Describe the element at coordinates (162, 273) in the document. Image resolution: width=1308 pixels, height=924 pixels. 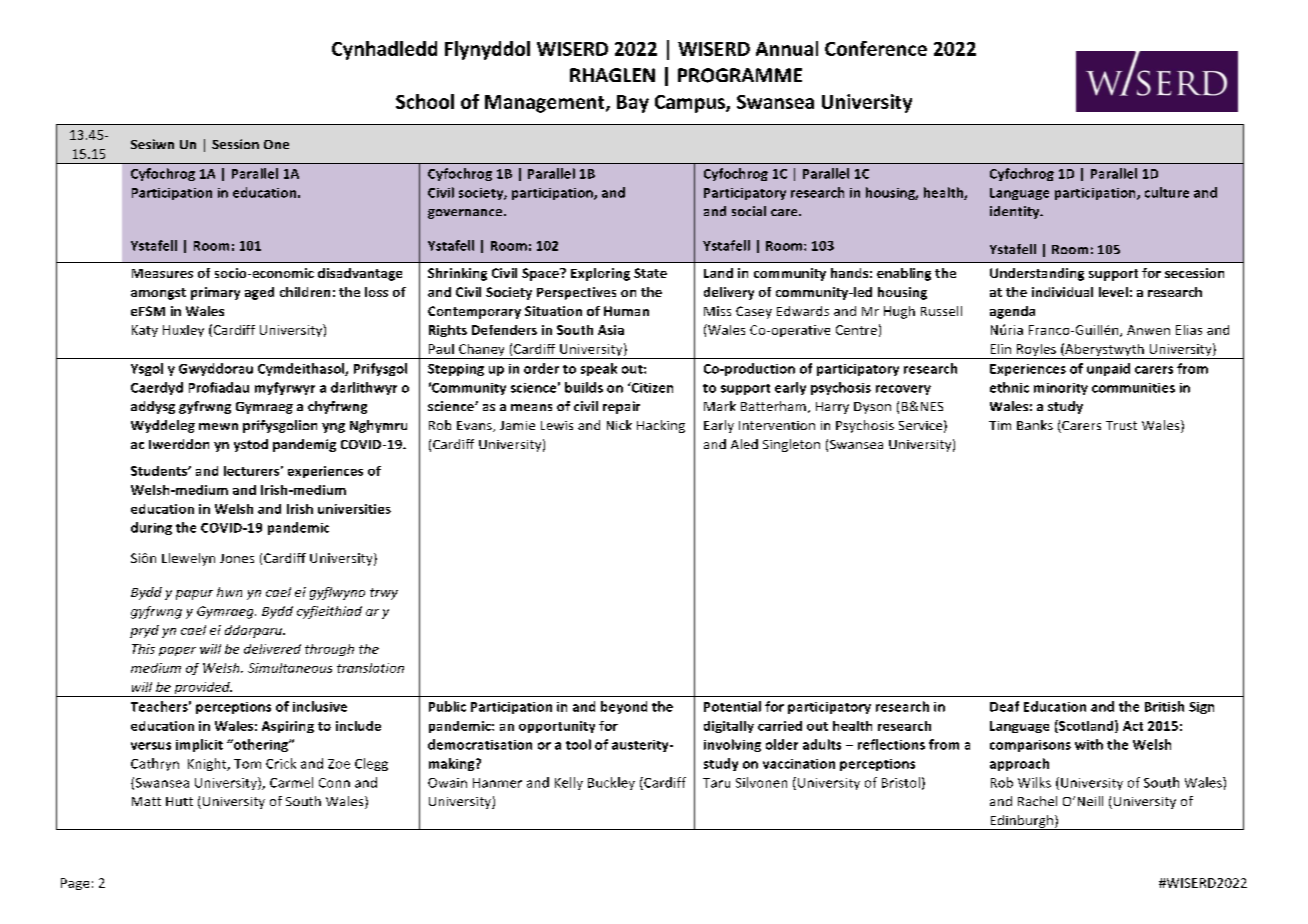
I see `Measures` at that location.
